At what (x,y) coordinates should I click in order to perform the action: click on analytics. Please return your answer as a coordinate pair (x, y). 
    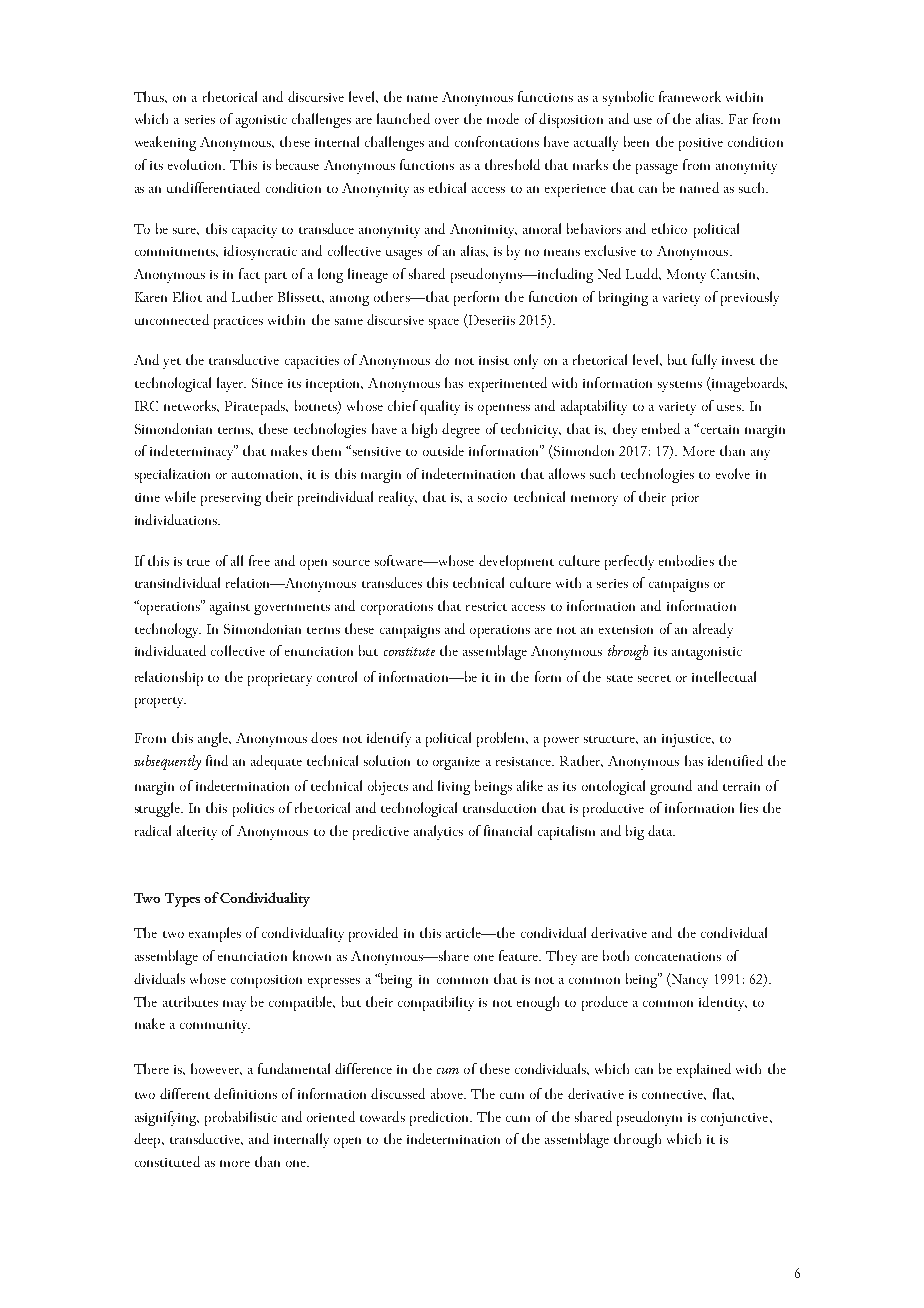
    Looking at the image, I should click on (438, 832).
